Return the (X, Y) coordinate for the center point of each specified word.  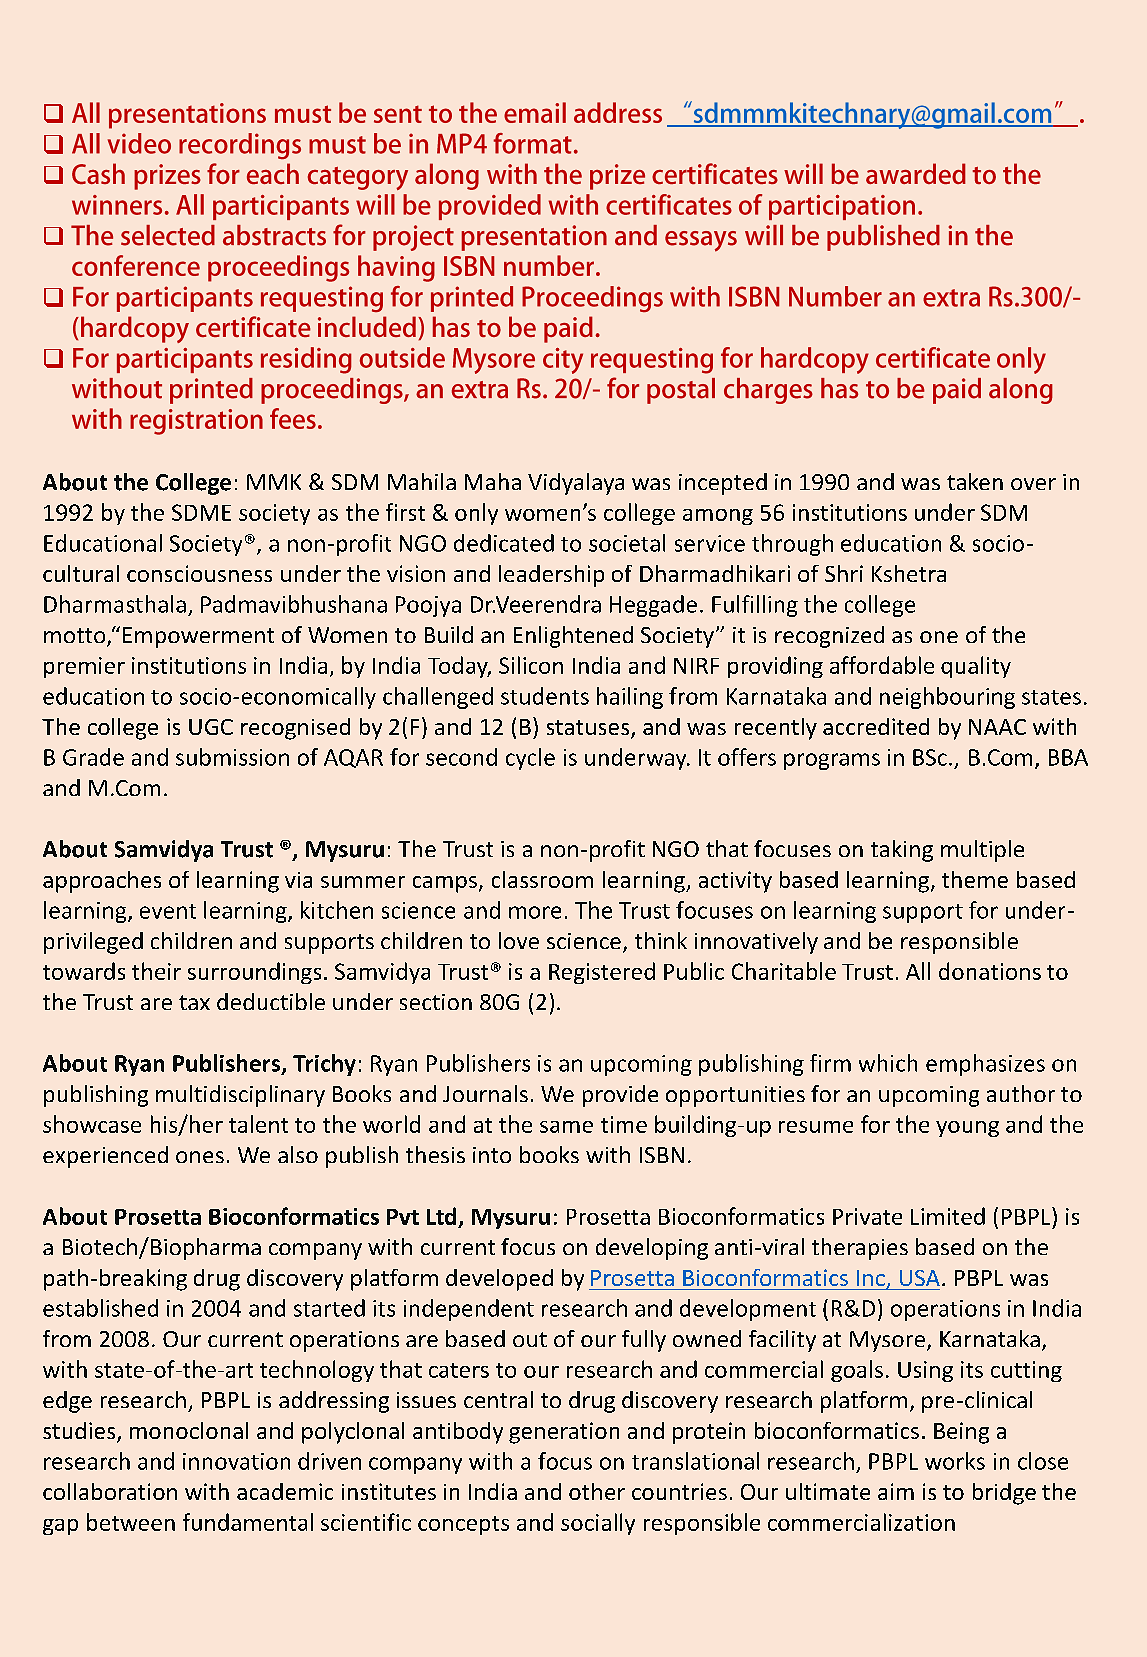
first (405, 512)
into (492, 1155)
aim (896, 1491)
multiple (982, 851)
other (597, 1491)
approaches (102, 882)
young (967, 1129)
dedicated (504, 543)
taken (975, 481)
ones (200, 1157)
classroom (542, 879)
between (131, 1522)
